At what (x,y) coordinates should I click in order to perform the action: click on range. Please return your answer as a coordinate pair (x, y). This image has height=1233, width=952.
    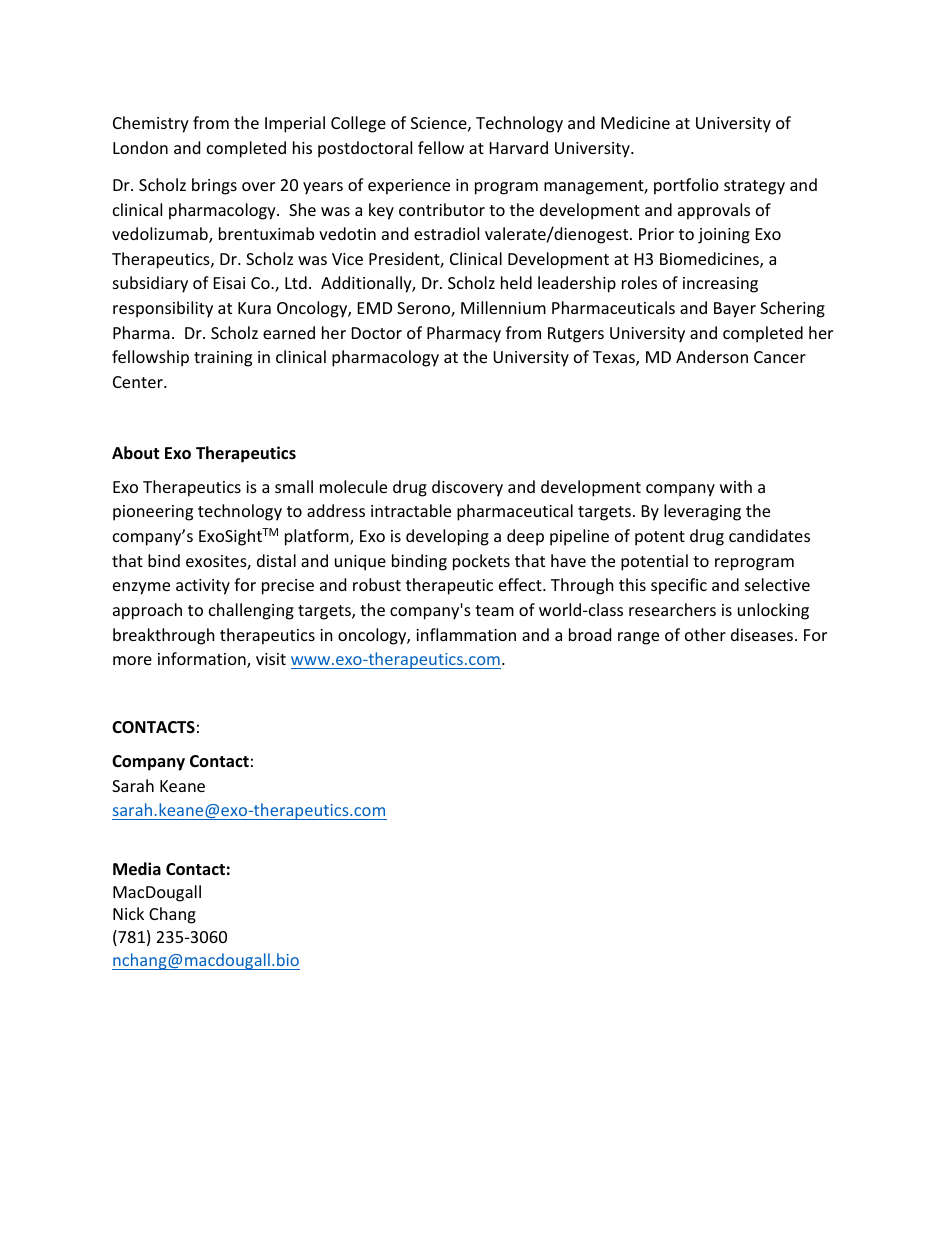
    Looking at the image, I should click on (638, 638).
